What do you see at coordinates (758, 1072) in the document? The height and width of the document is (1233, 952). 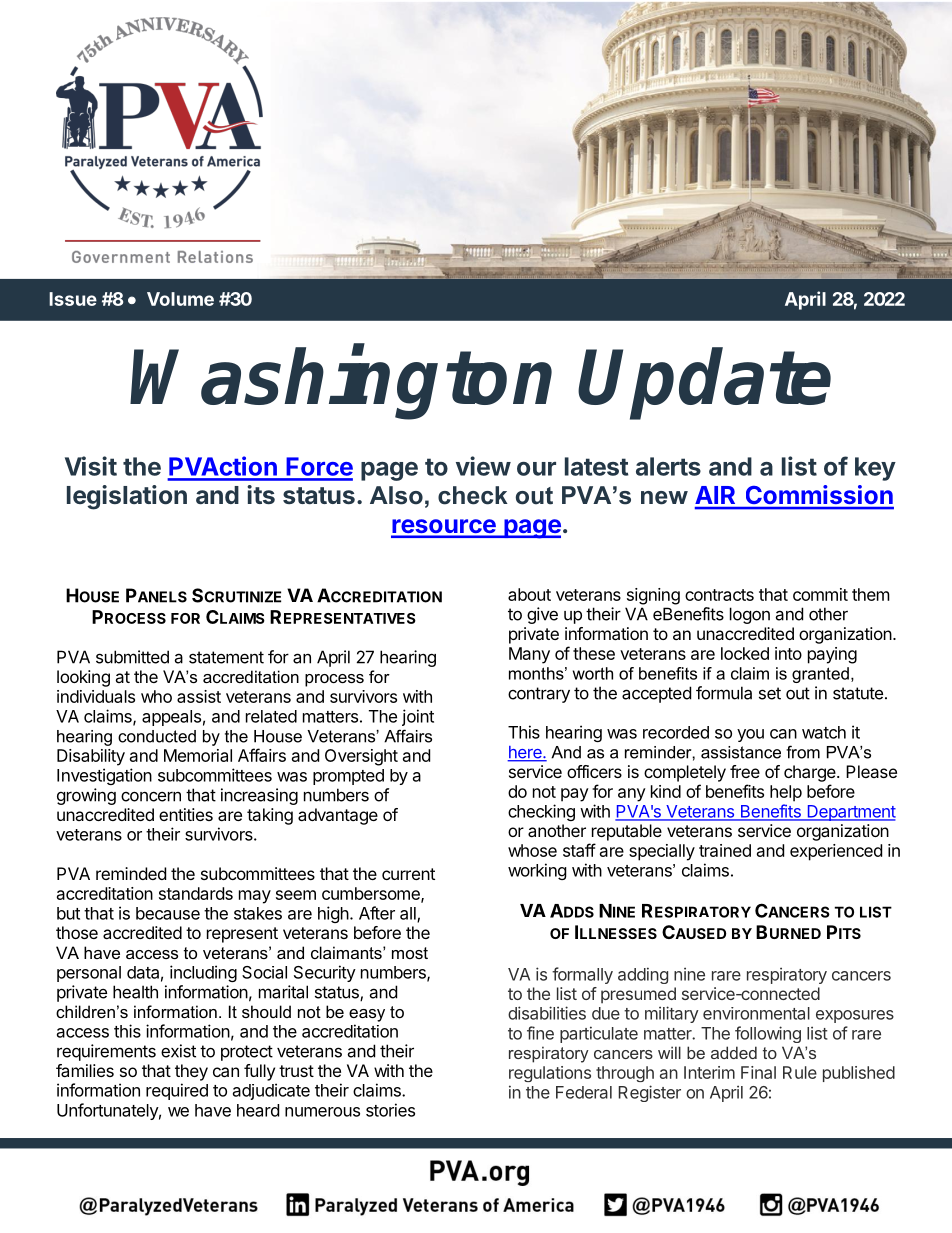 I see `Final` at bounding box center [758, 1072].
